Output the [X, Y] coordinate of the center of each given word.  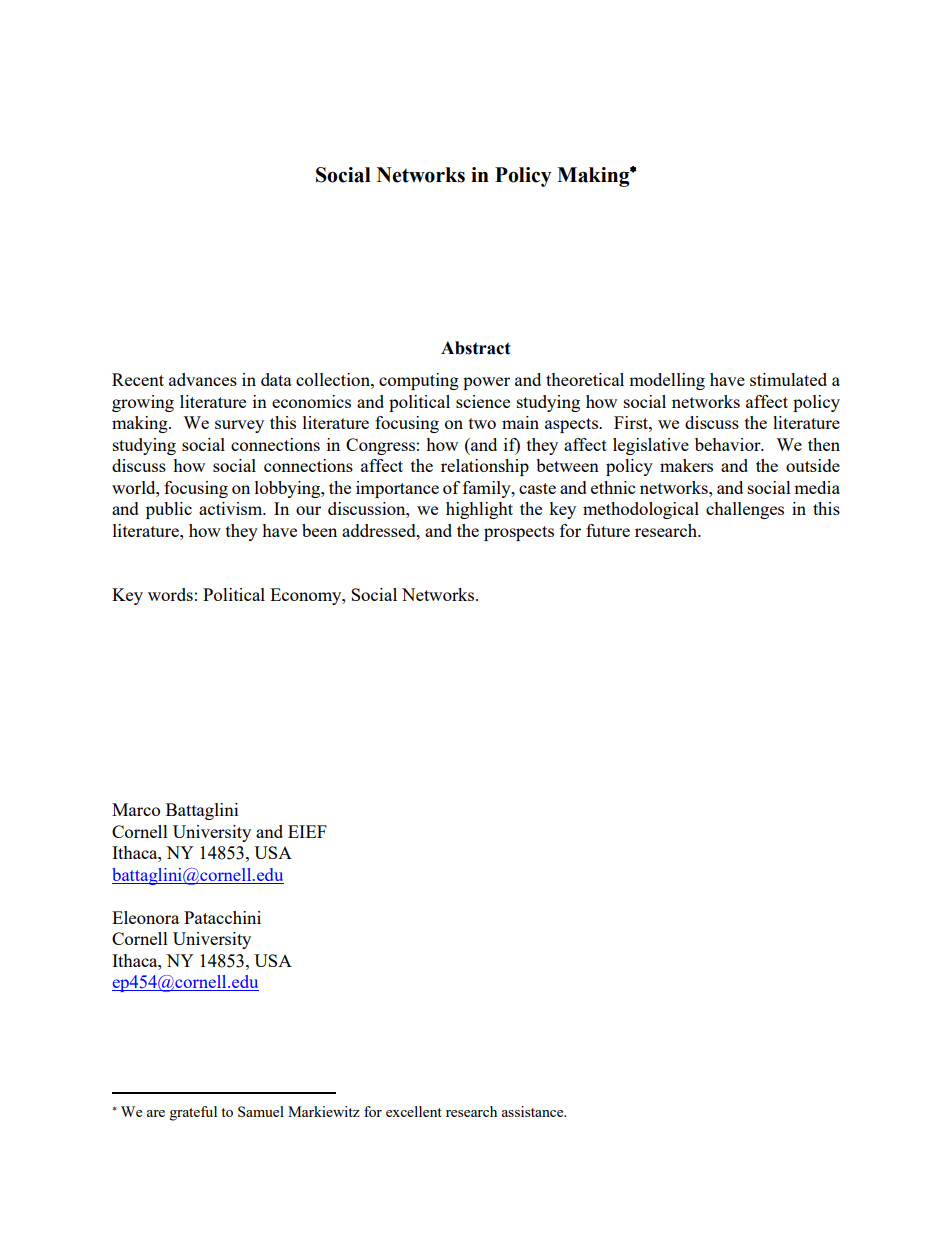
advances [203, 379]
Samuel [261, 1111]
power [486, 383]
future [608, 530]
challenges [745, 510]
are [156, 1113]
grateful [193, 1113]
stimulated [788, 379]
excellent [414, 1111]
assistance [534, 1111]
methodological [641, 510]
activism [232, 508]
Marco [136, 809]
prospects [519, 533]
